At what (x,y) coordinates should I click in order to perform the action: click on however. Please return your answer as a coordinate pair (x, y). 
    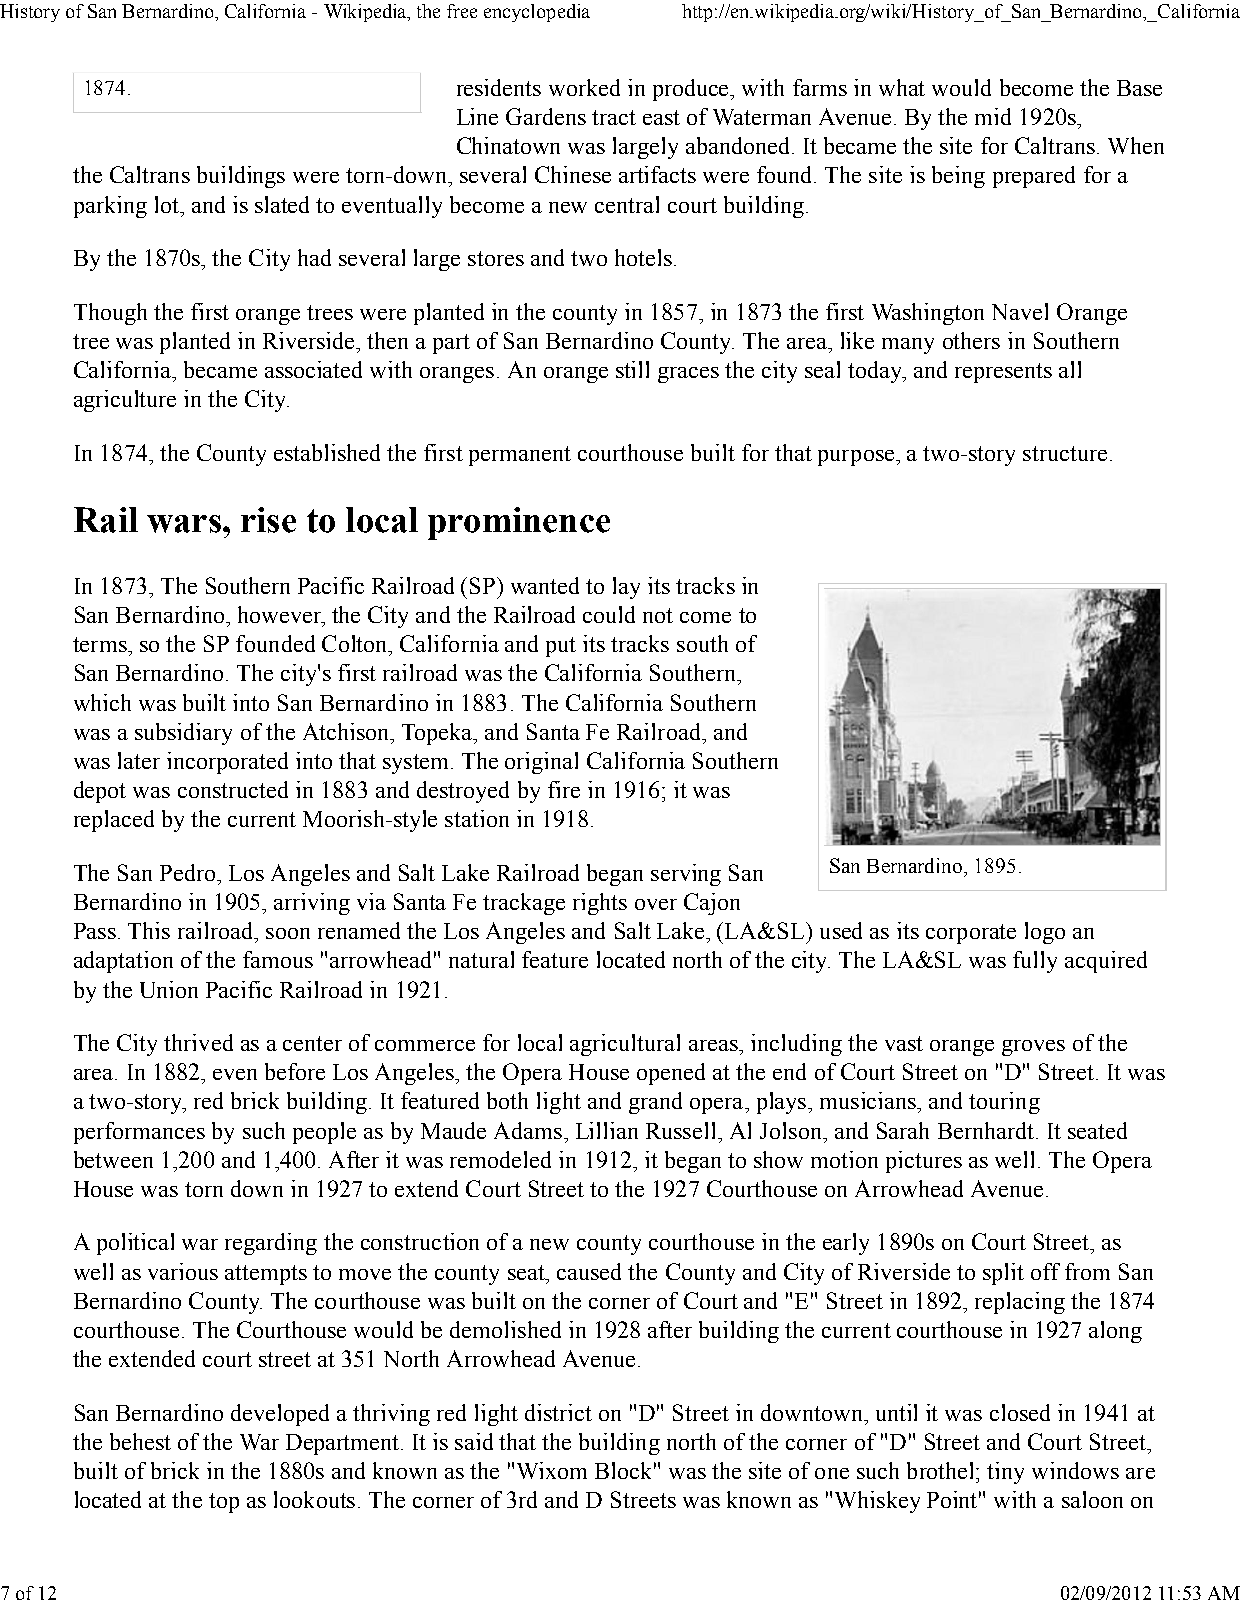
    Looking at the image, I should click on (280, 614).
